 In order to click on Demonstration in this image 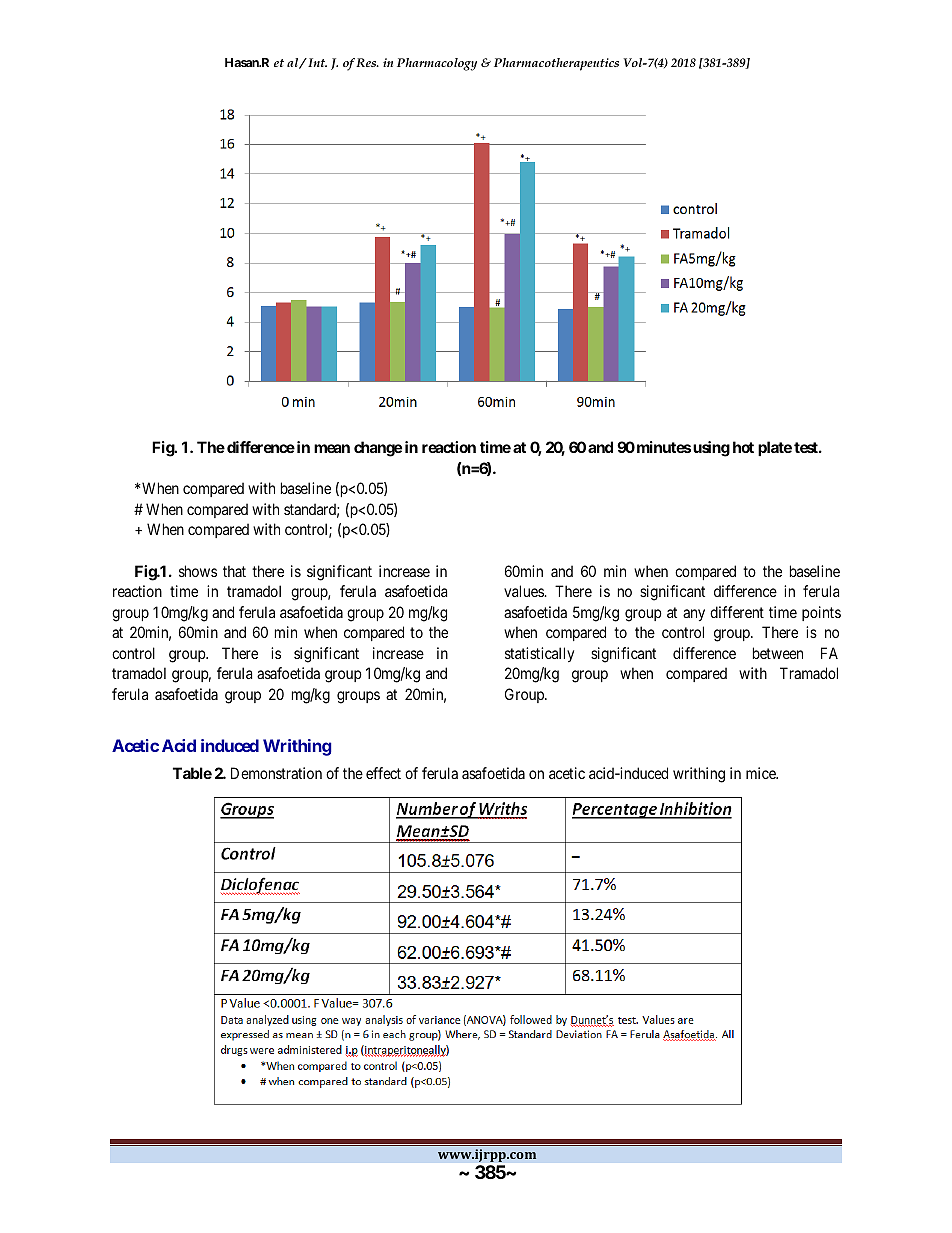, I will do `click(276, 773)`.
